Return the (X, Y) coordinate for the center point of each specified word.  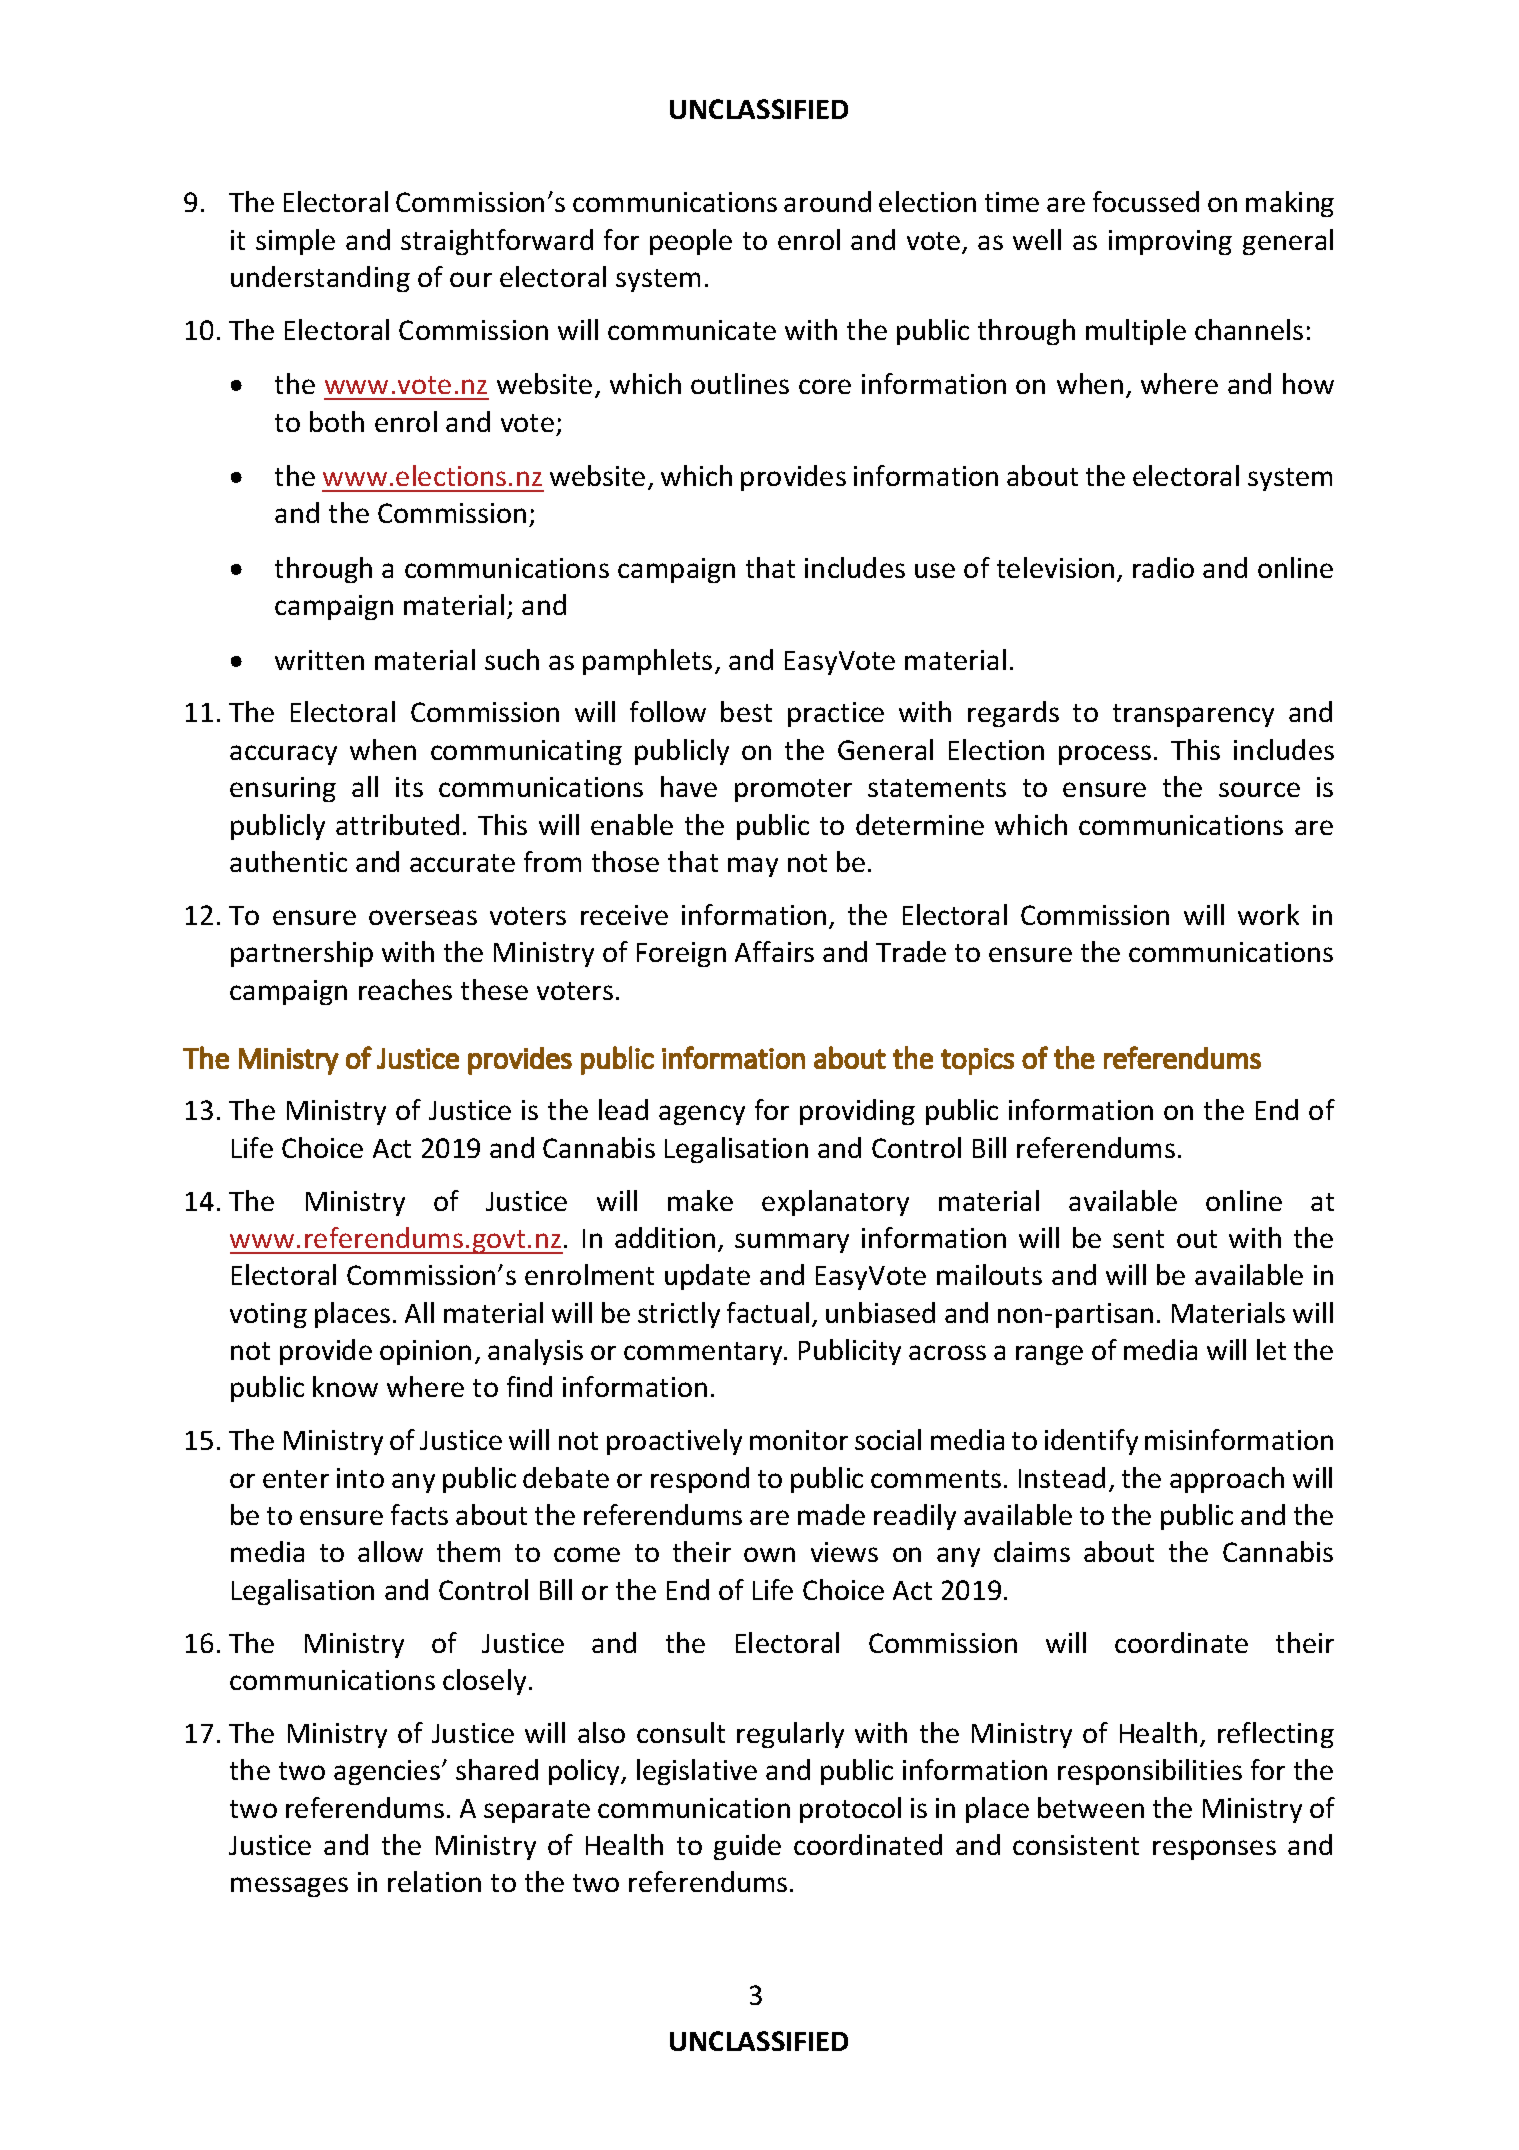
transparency (1193, 715)
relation (434, 1881)
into (360, 1478)
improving (1170, 242)
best (746, 711)
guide (747, 1847)
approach (1227, 1480)
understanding (320, 279)
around (827, 201)
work (1268, 914)
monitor (799, 1440)
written (319, 660)
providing (857, 1112)
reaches (405, 989)
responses (1214, 1850)
